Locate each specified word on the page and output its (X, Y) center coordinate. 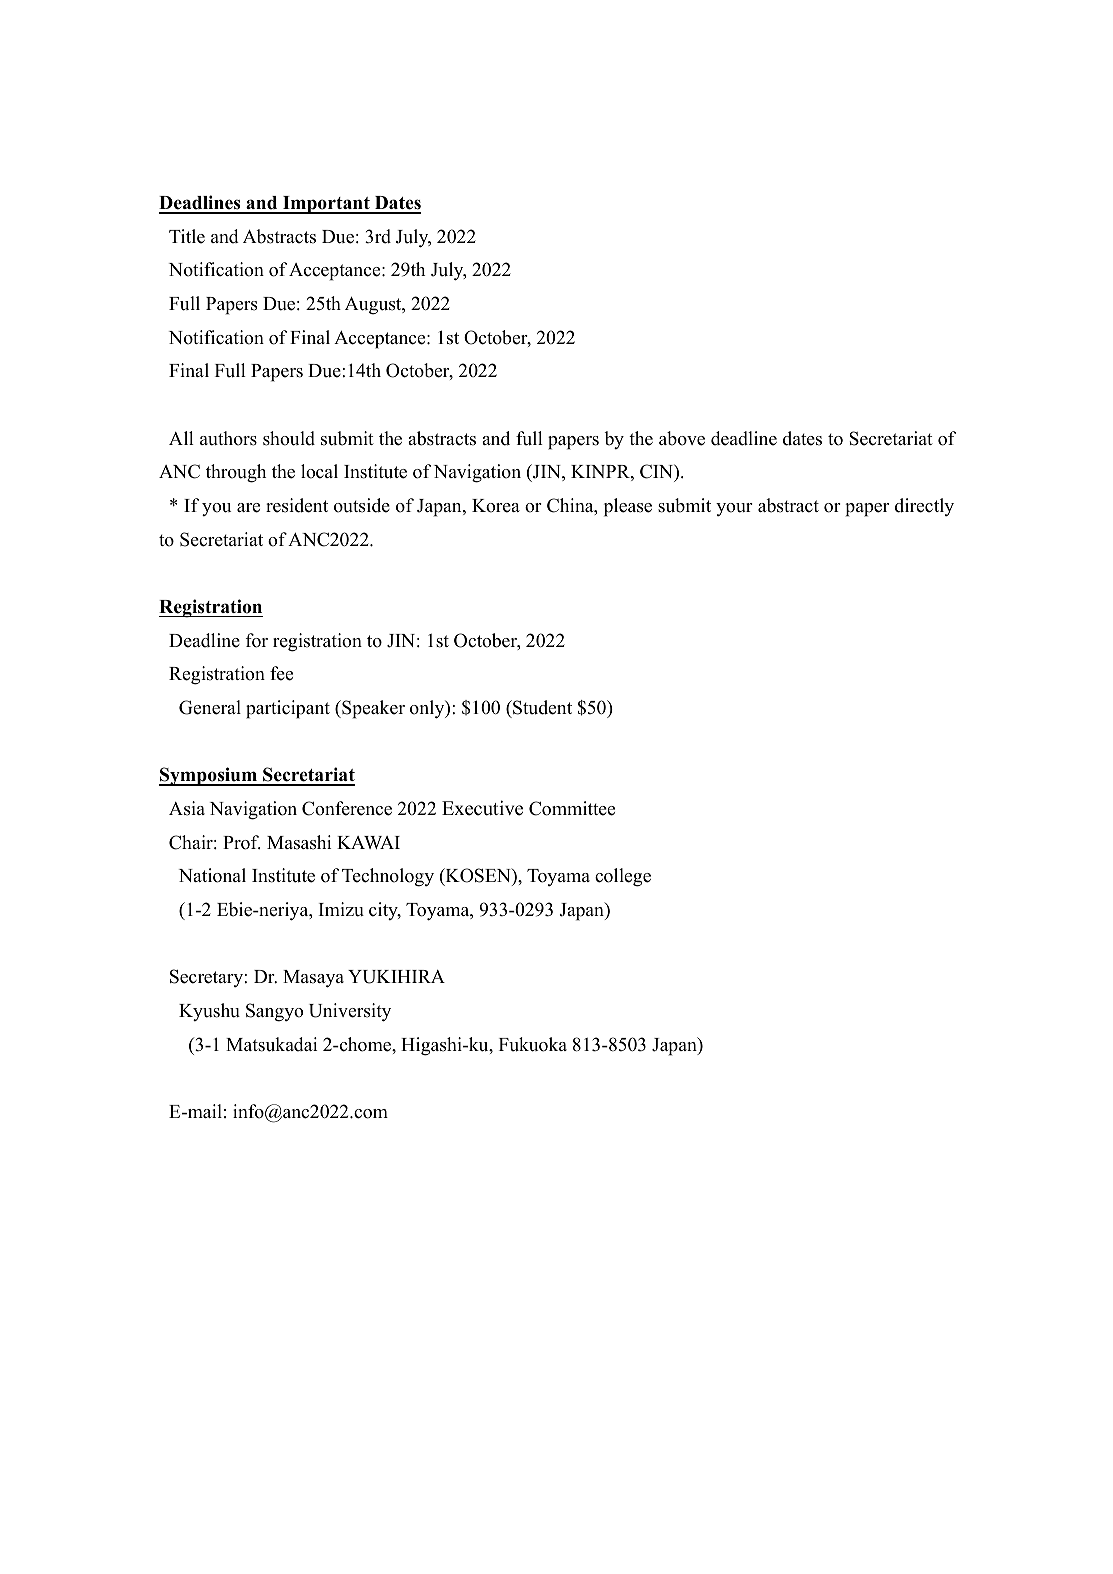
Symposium (209, 776)
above (682, 438)
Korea (496, 506)
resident (297, 505)
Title (187, 236)
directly (924, 507)
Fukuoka (533, 1044)
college (623, 877)
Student (541, 707)
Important (326, 205)
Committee (572, 808)
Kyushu (209, 1012)
